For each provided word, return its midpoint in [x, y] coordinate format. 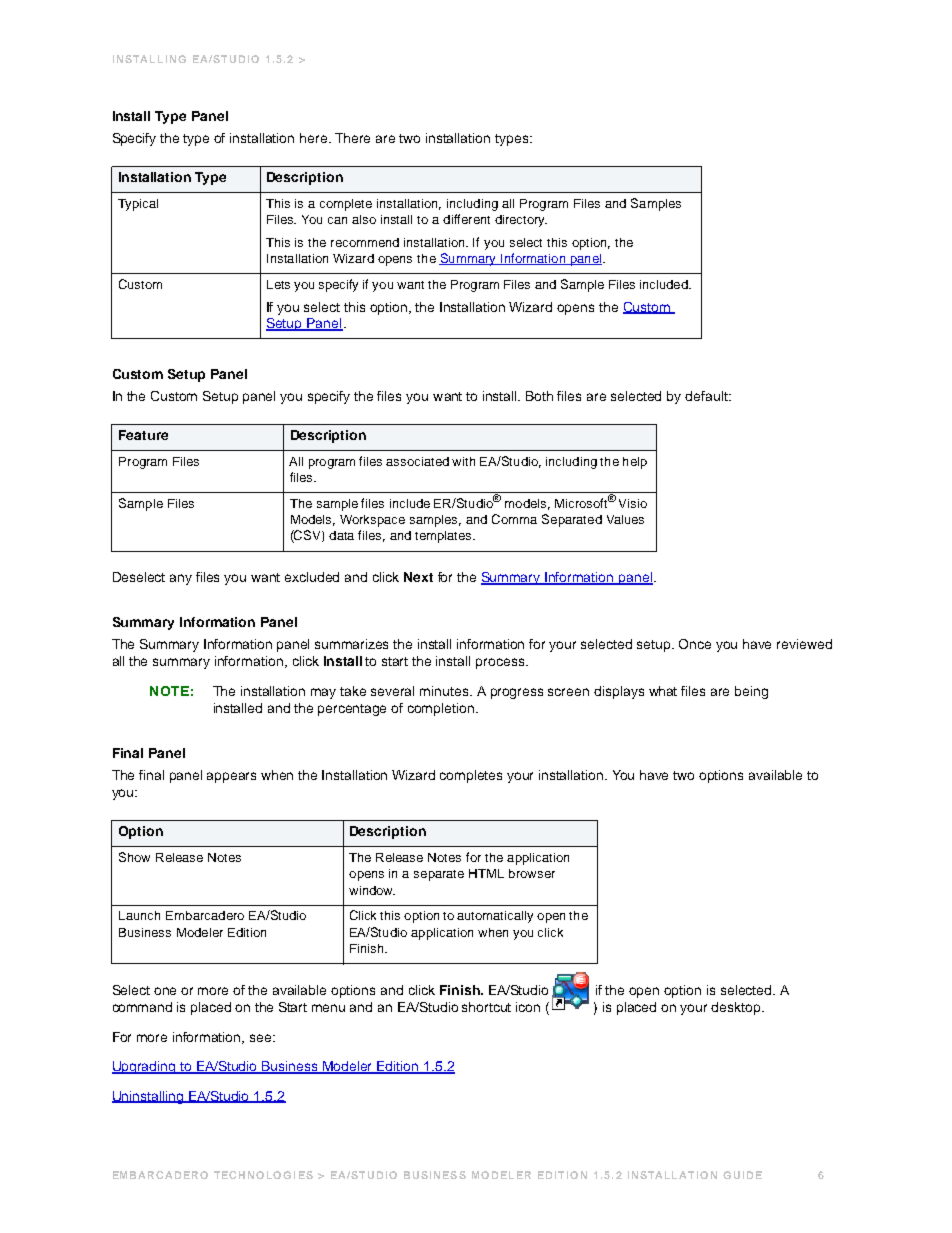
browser [532, 873]
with [463, 461]
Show [134, 857]
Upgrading [145, 1067]
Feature [143, 435]
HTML [486, 873]
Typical [138, 205]
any [181, 579]
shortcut [486, 1007]
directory [521, 221]
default [707, 396]
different [466, 219]
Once [695, 644]
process [501, 663]
